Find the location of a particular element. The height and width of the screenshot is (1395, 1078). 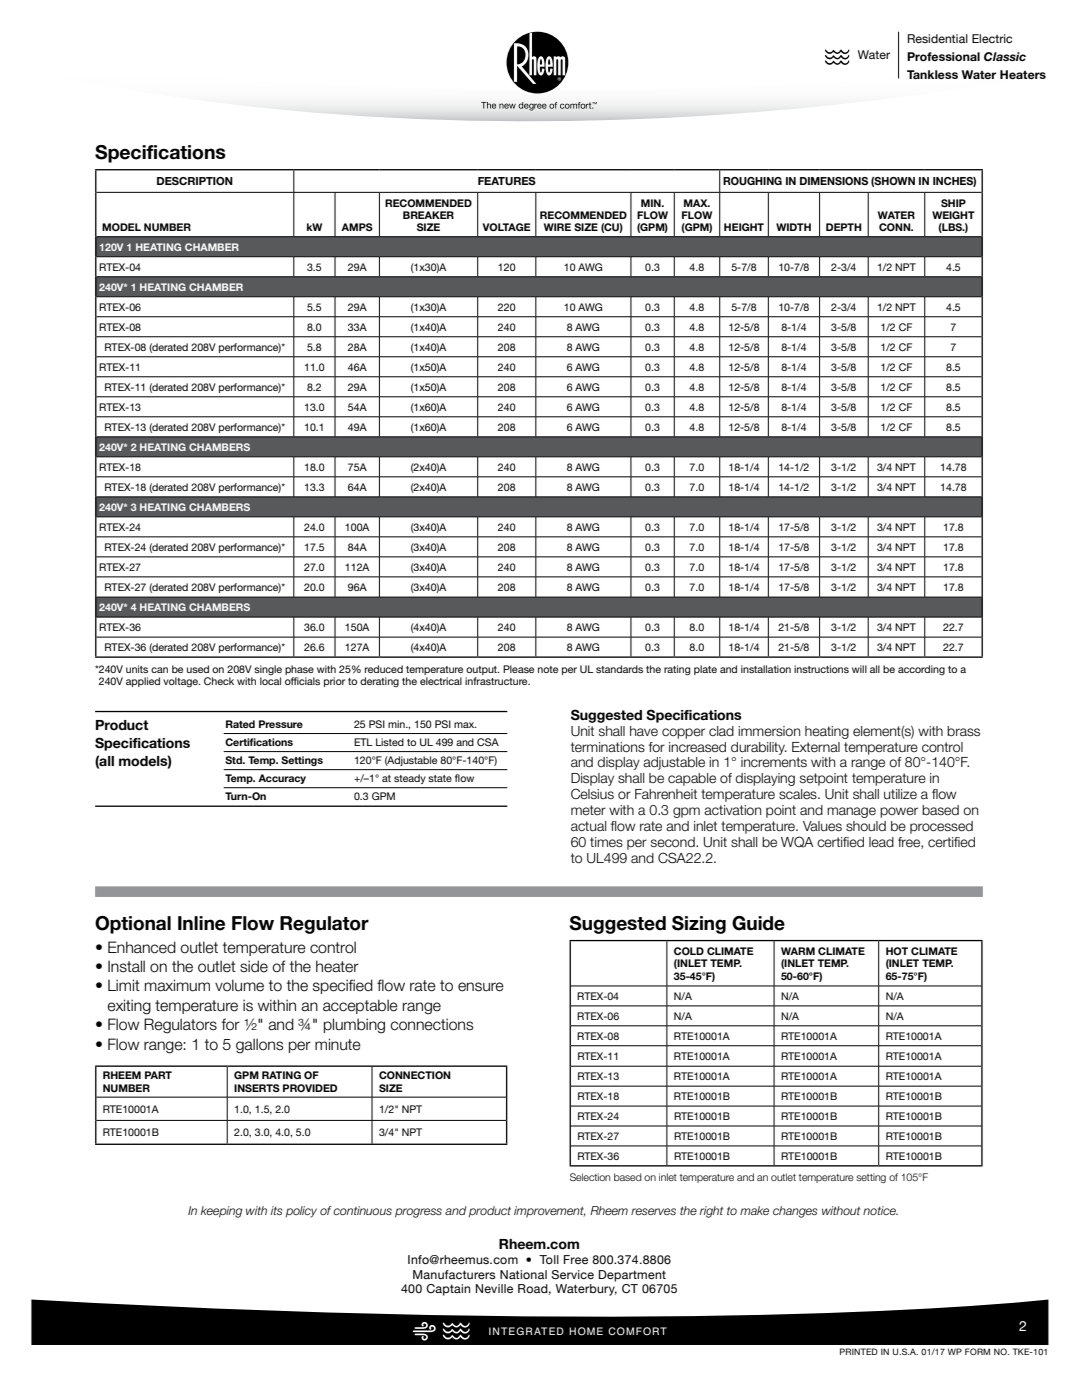

AMPS is located at coordinates (357, 227).
